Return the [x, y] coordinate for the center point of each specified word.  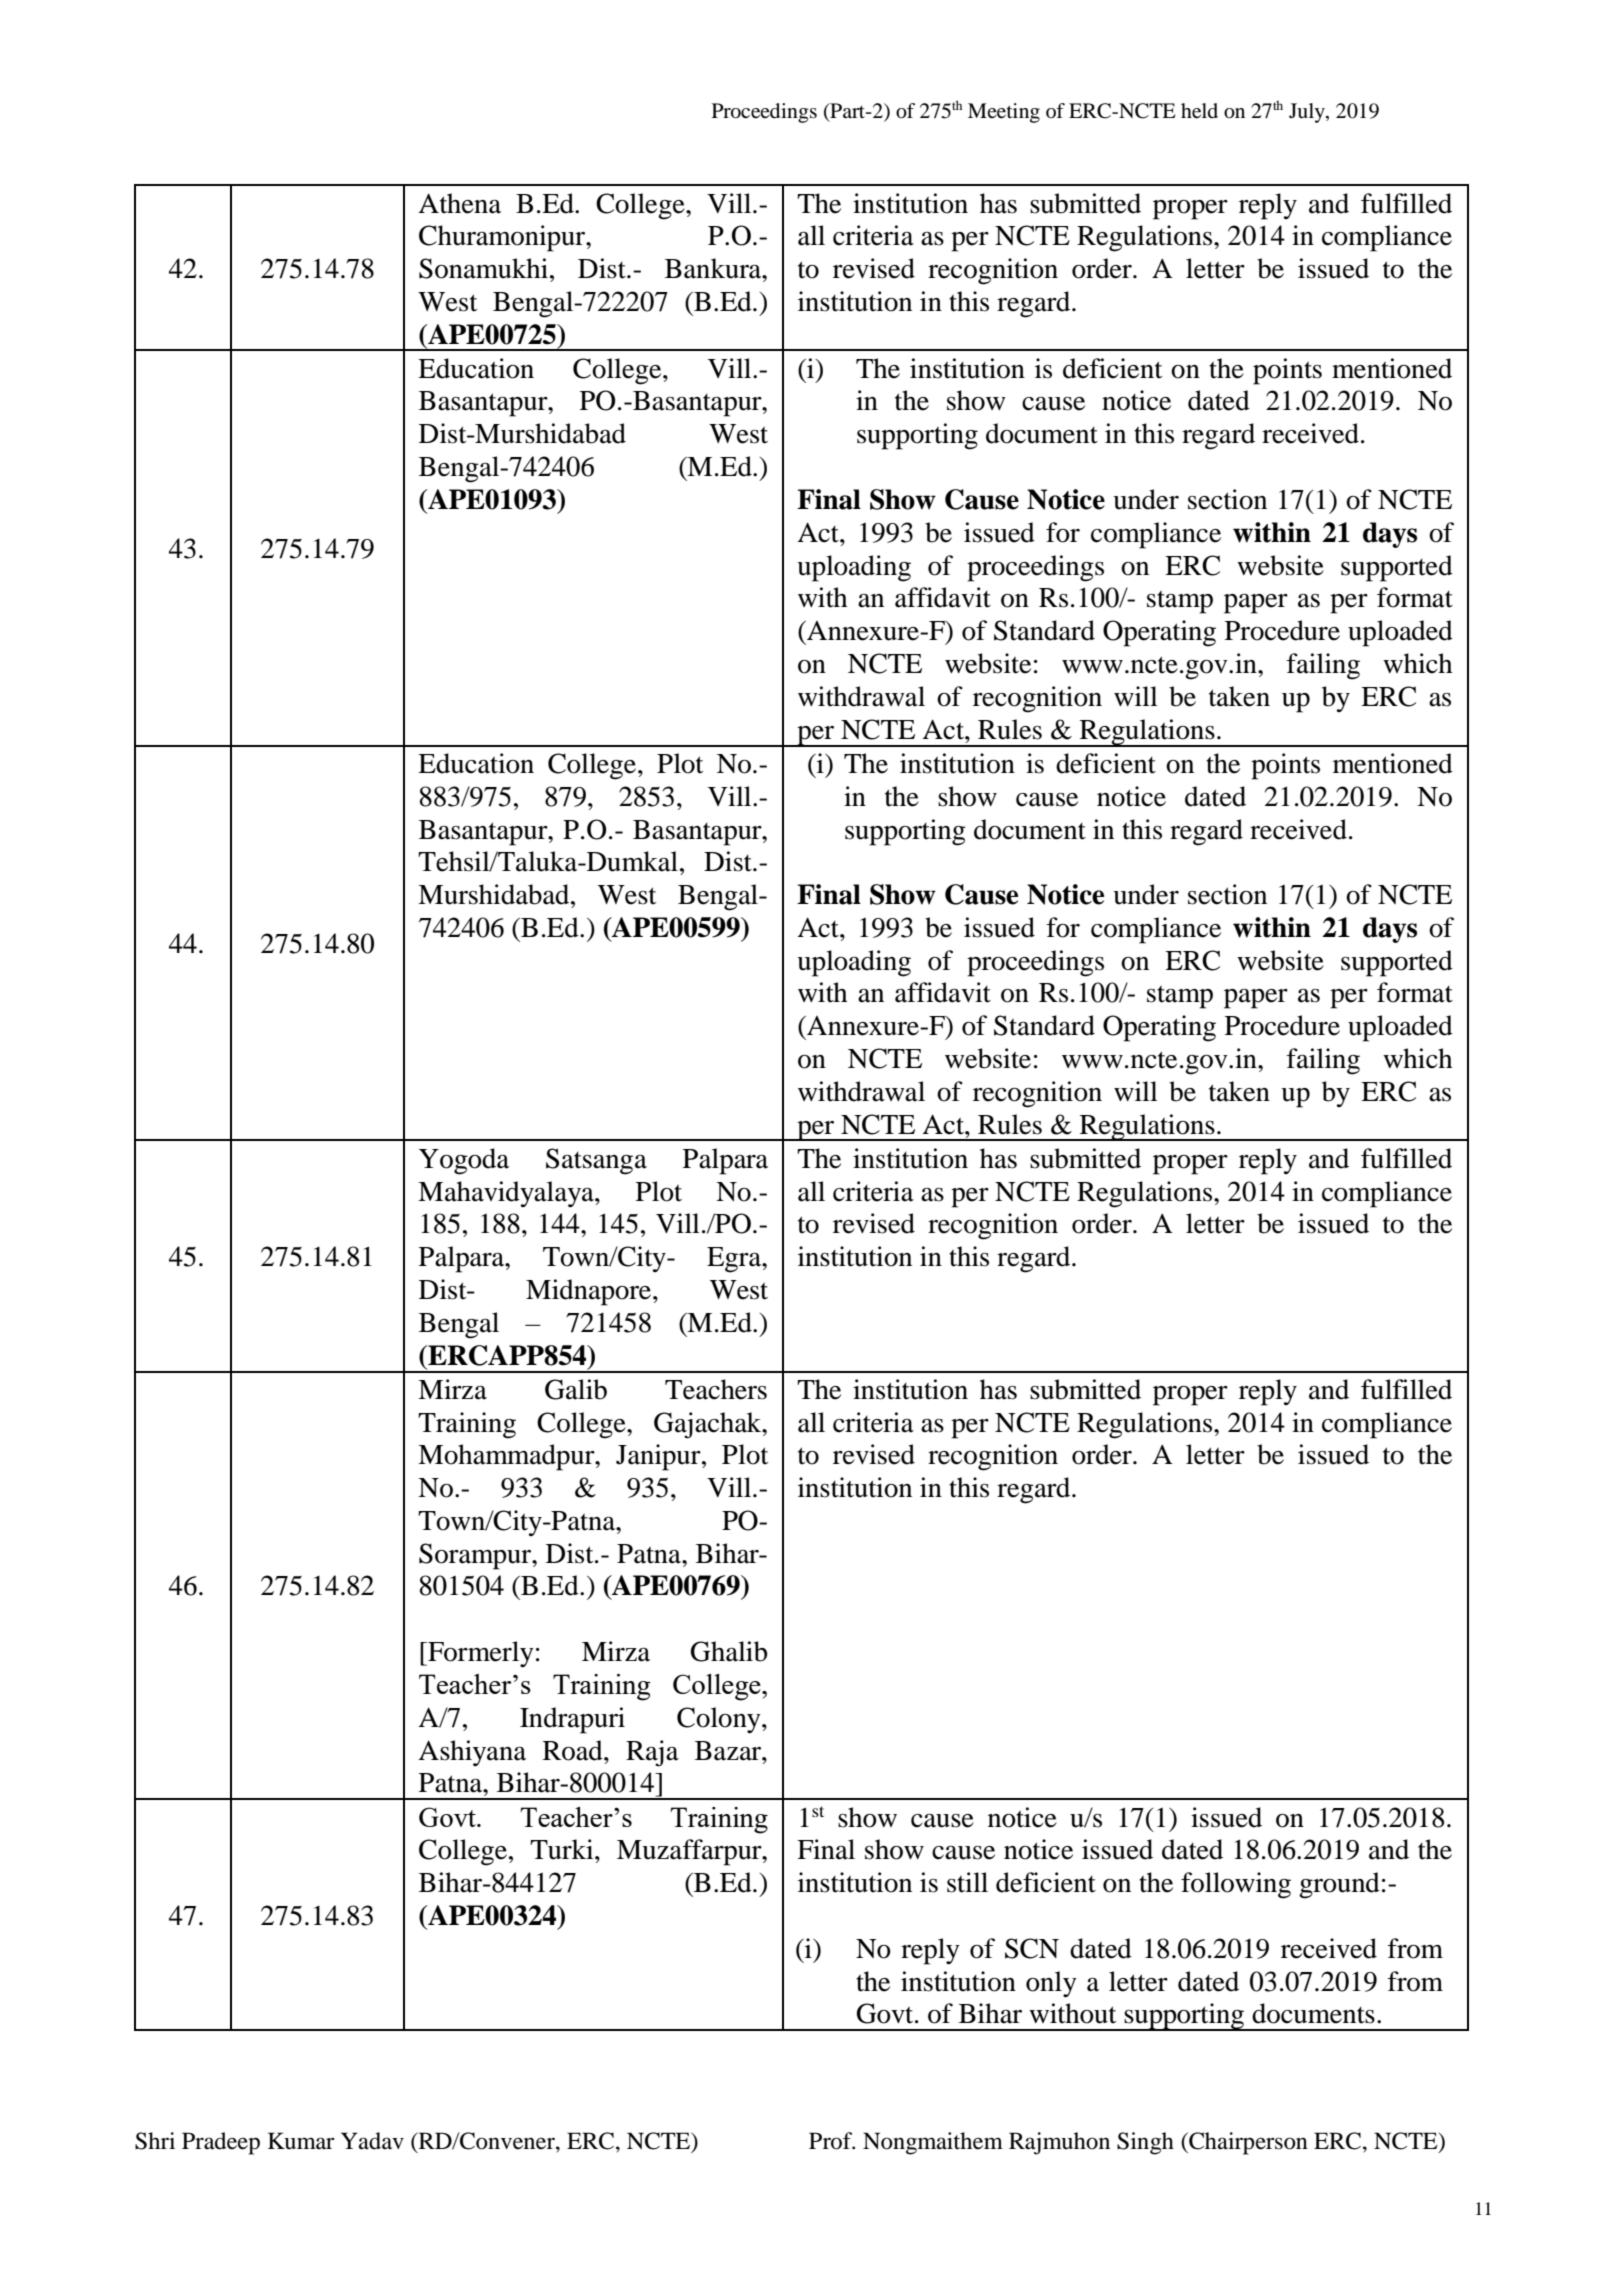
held [1199, 111]
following [1236, 1885]
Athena [459, 203]
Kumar [301, 2141]
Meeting [1004, 113]
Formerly [480, 1654]
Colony [720, 1720]
